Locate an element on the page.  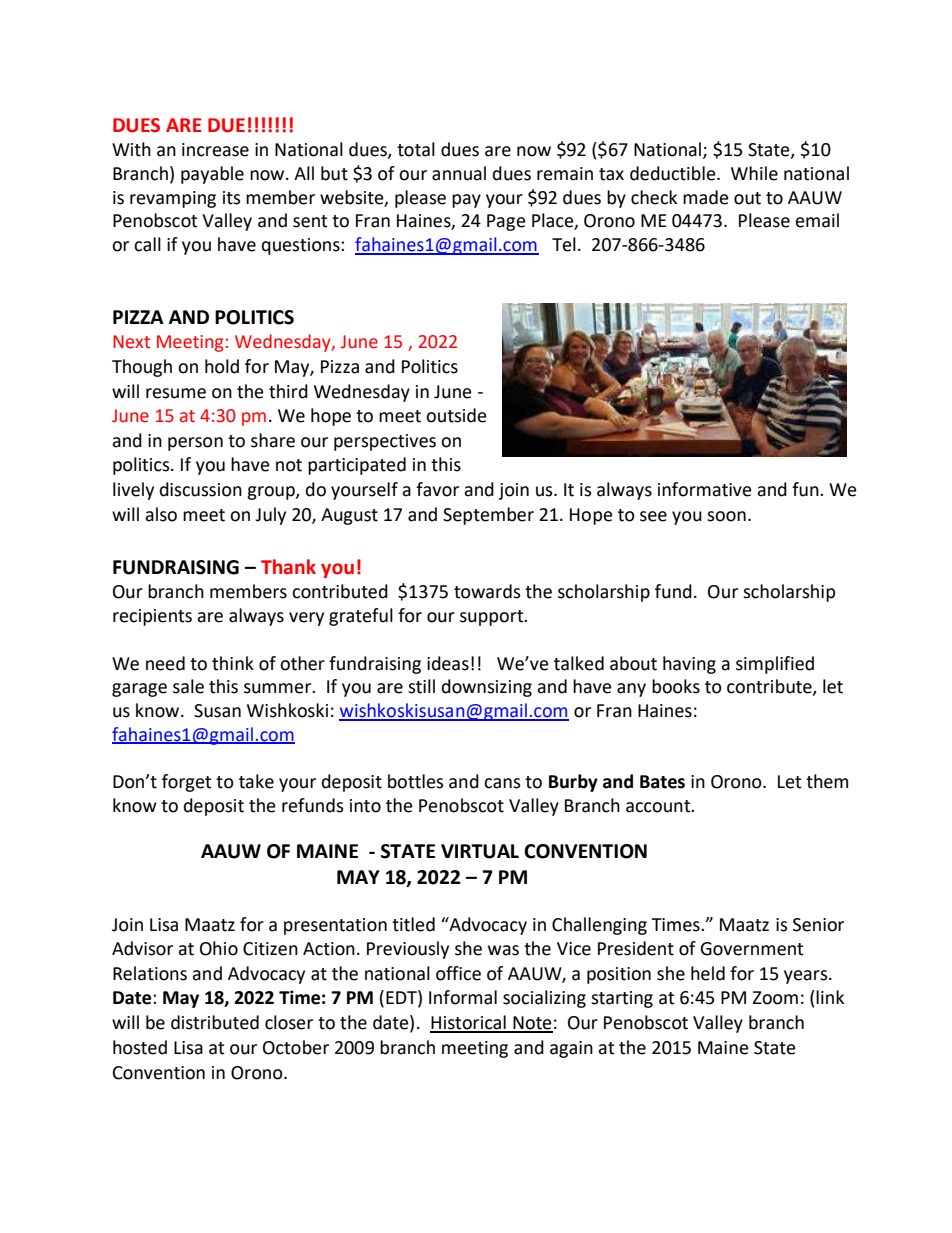
payable is located at coordinates (212, 175).
